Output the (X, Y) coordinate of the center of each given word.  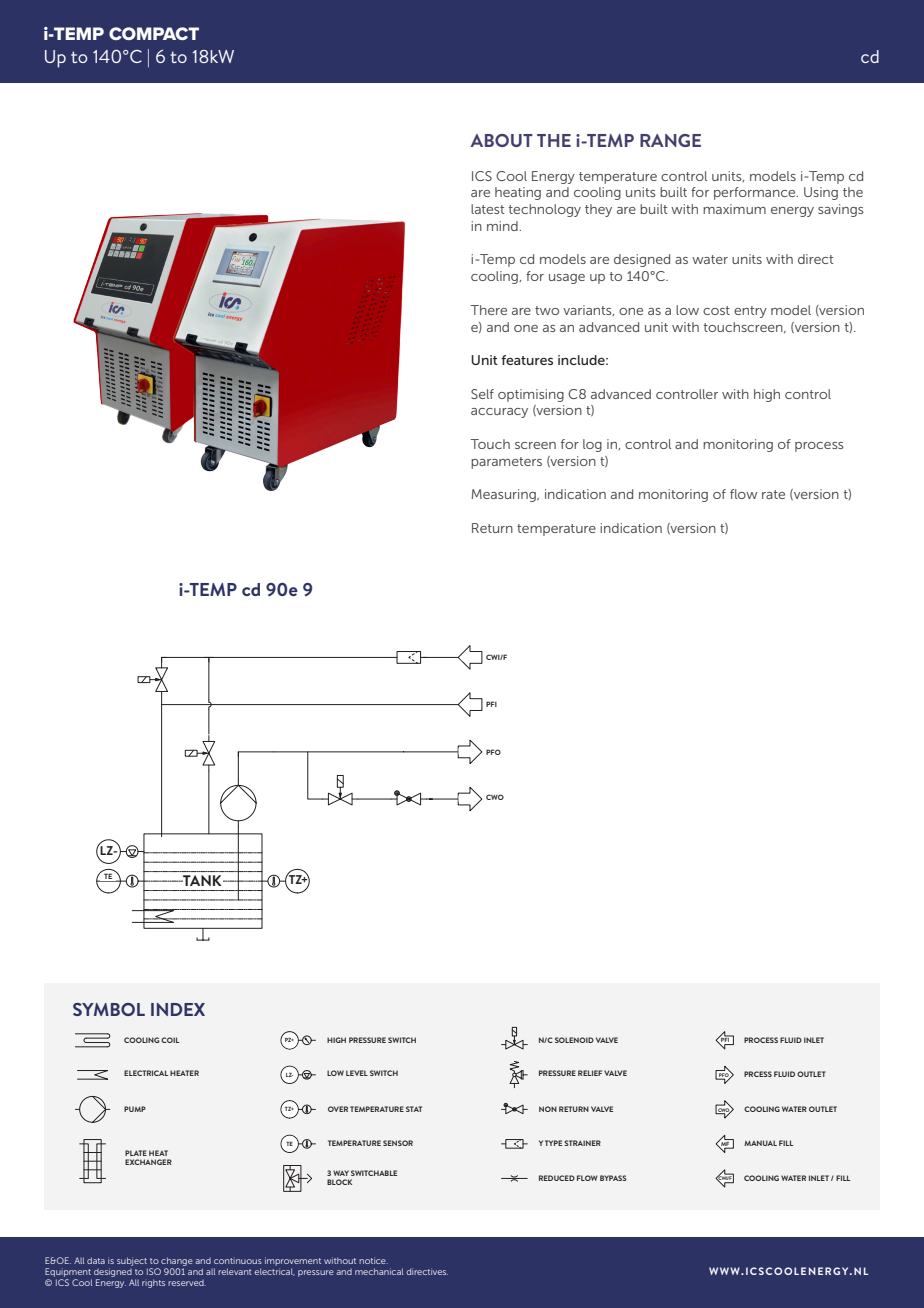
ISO (154, 1271)
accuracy (499, 413)
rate (773, 494)
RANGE (670, 140)
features (527, 360)
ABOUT (501, 140)
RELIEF (590, 1073)
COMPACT (154, 33)
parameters (506, 463)
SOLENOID (574, 1040)
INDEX (178, 1009)
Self (482, 394)
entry (750, 312)
